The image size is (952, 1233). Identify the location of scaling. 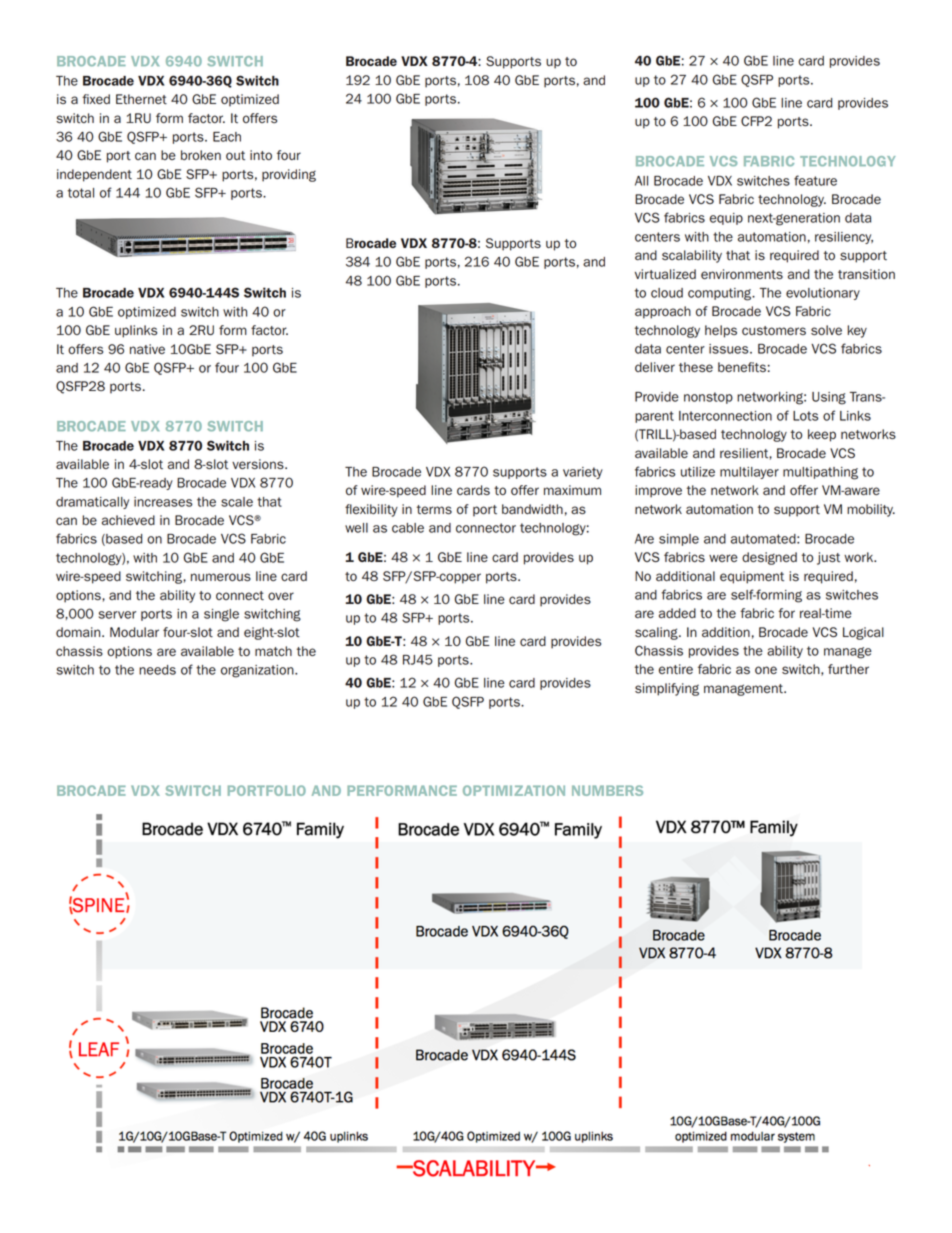
(657, 633).
